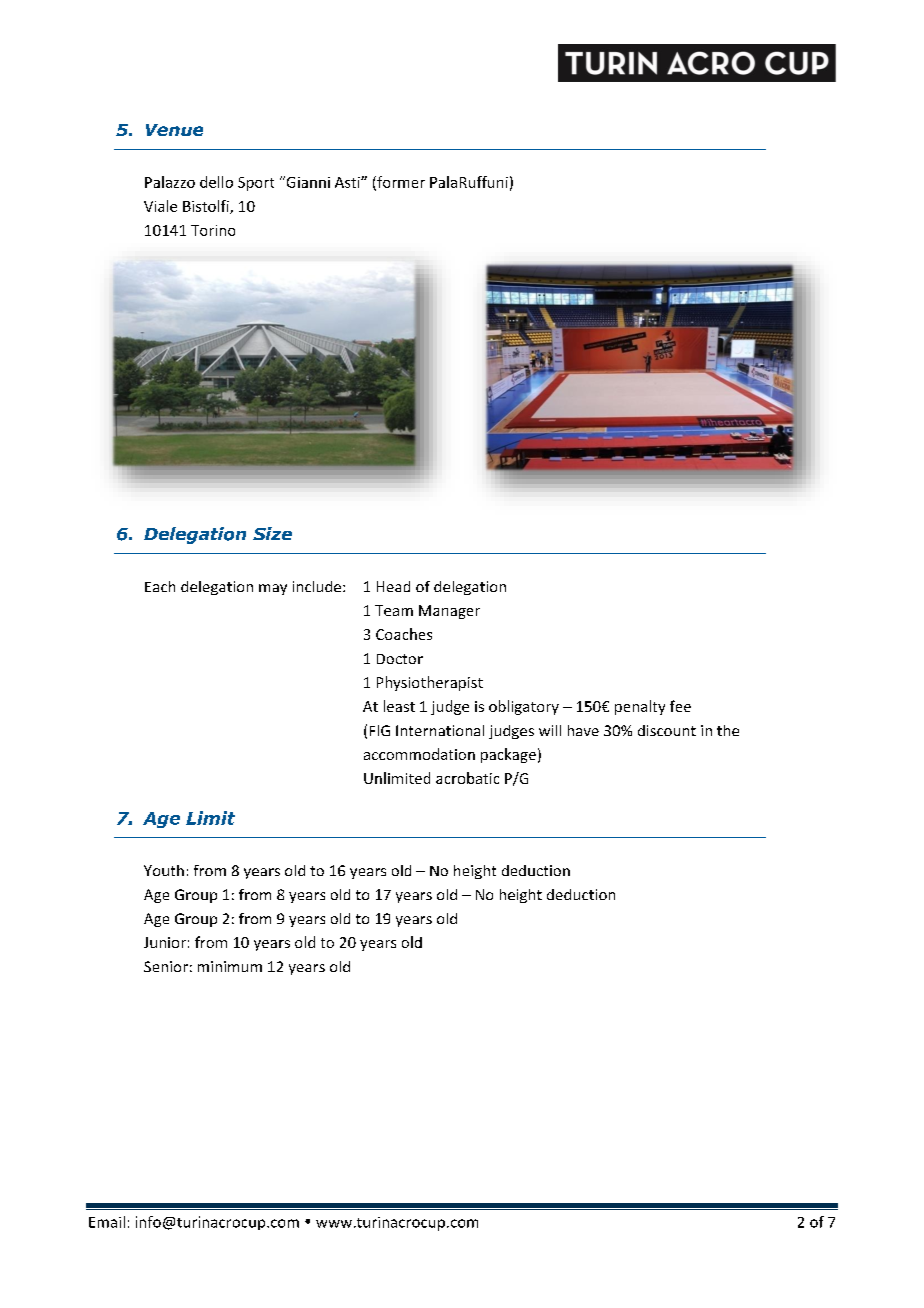 This screenshot has height=1308, width=924. What do you see at coordinates (393, 586) in the screenshot?
I see `Head` at bounding box center [393, 586].
